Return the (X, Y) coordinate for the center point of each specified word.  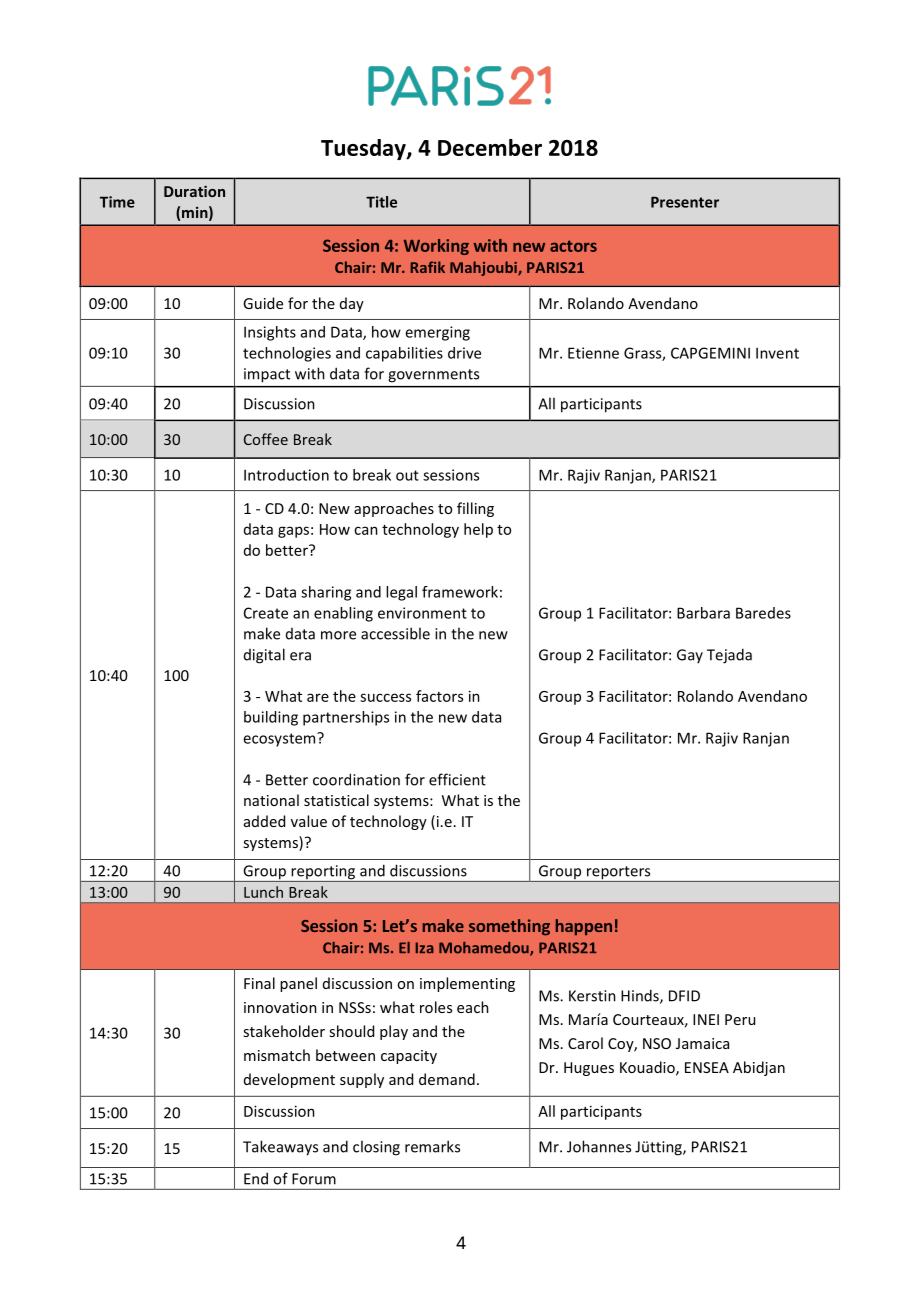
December (490, 147)
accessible (395, 633)
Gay (690, 656)
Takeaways (280, 1148)
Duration (194, 191)
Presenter (685, 202)
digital (264, 656)
